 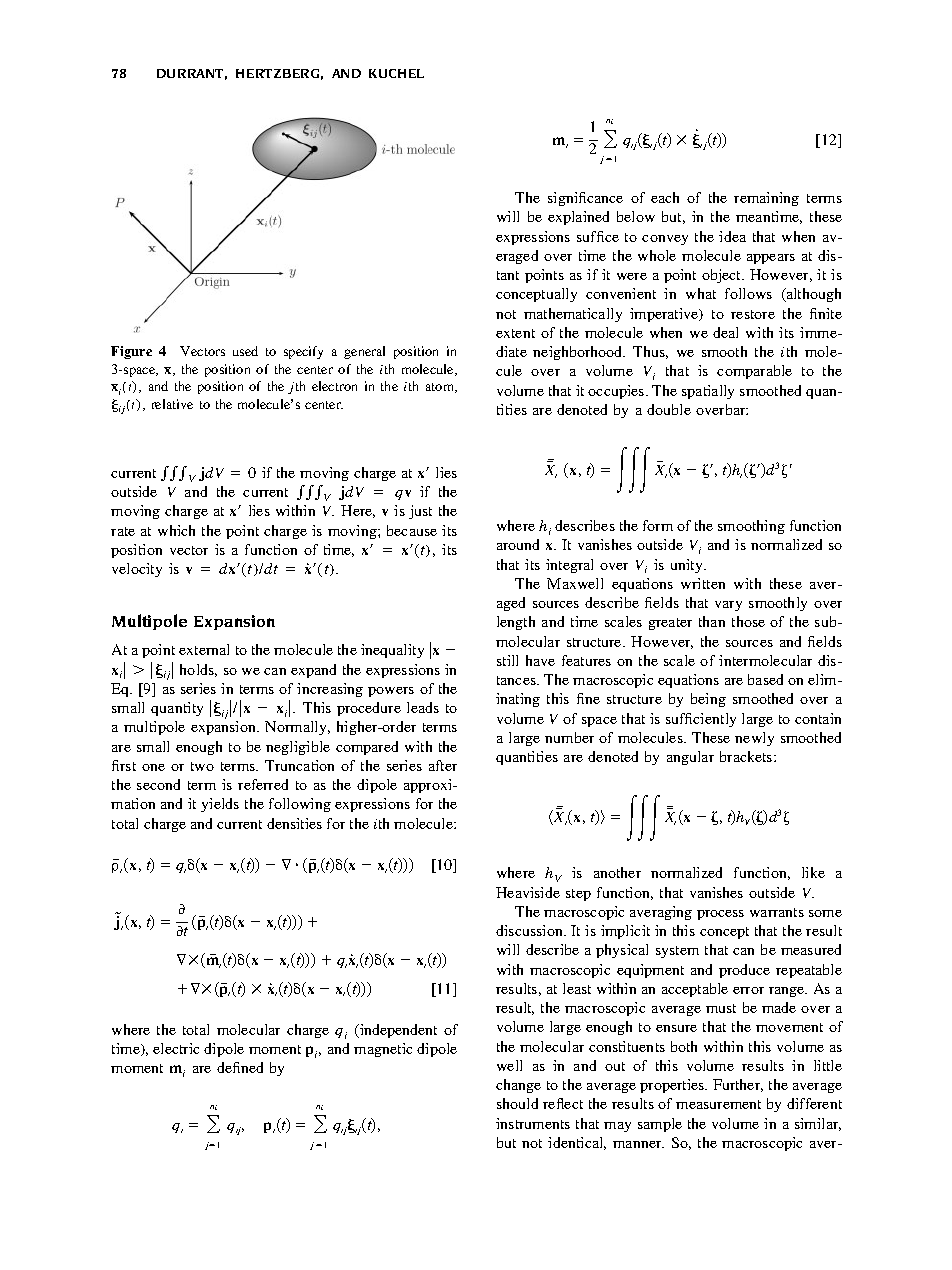 I want to click on spatially, so click(x=708, y=392).
